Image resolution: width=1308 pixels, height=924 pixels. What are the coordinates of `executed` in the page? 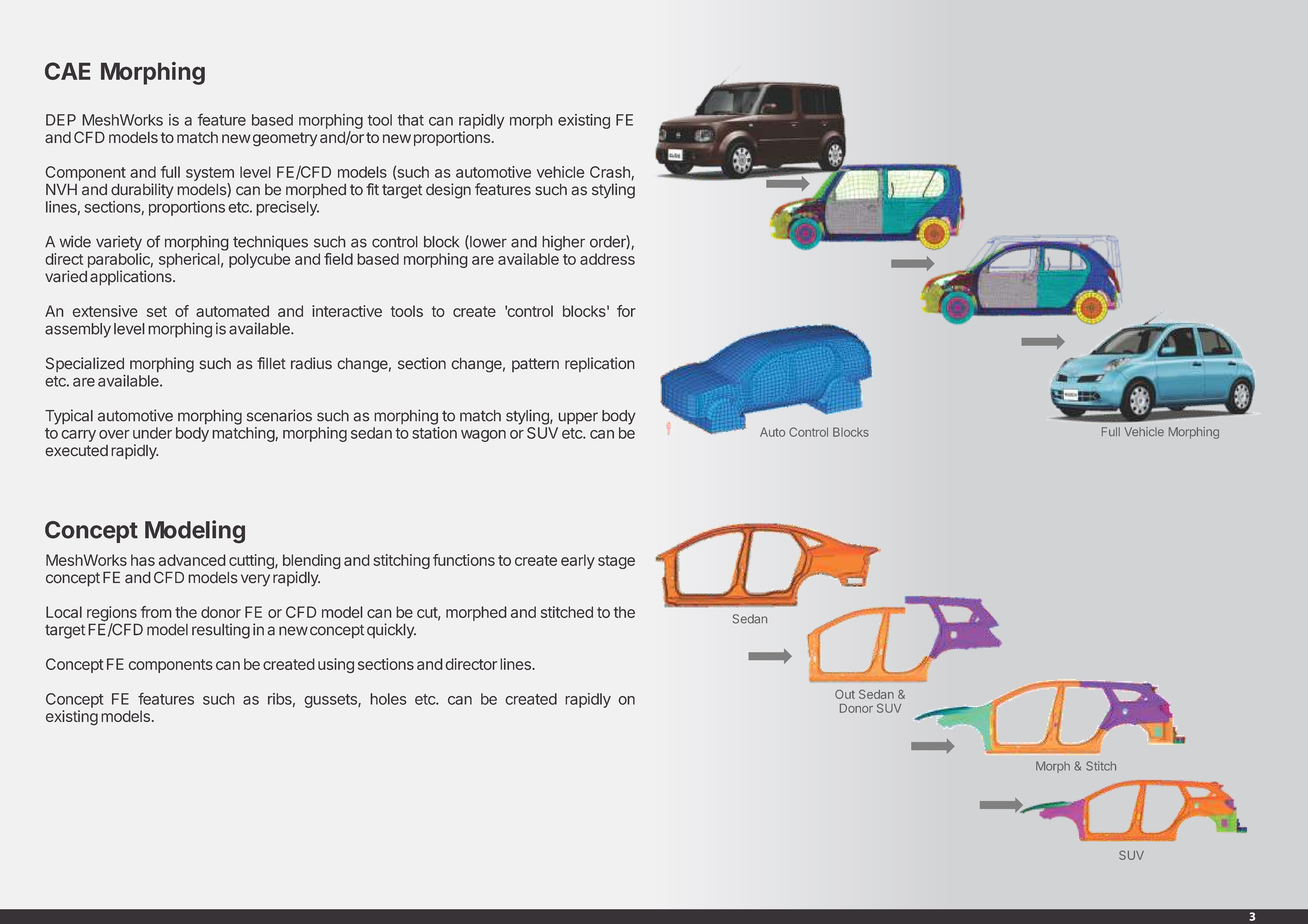 It's located at (76, 451).
